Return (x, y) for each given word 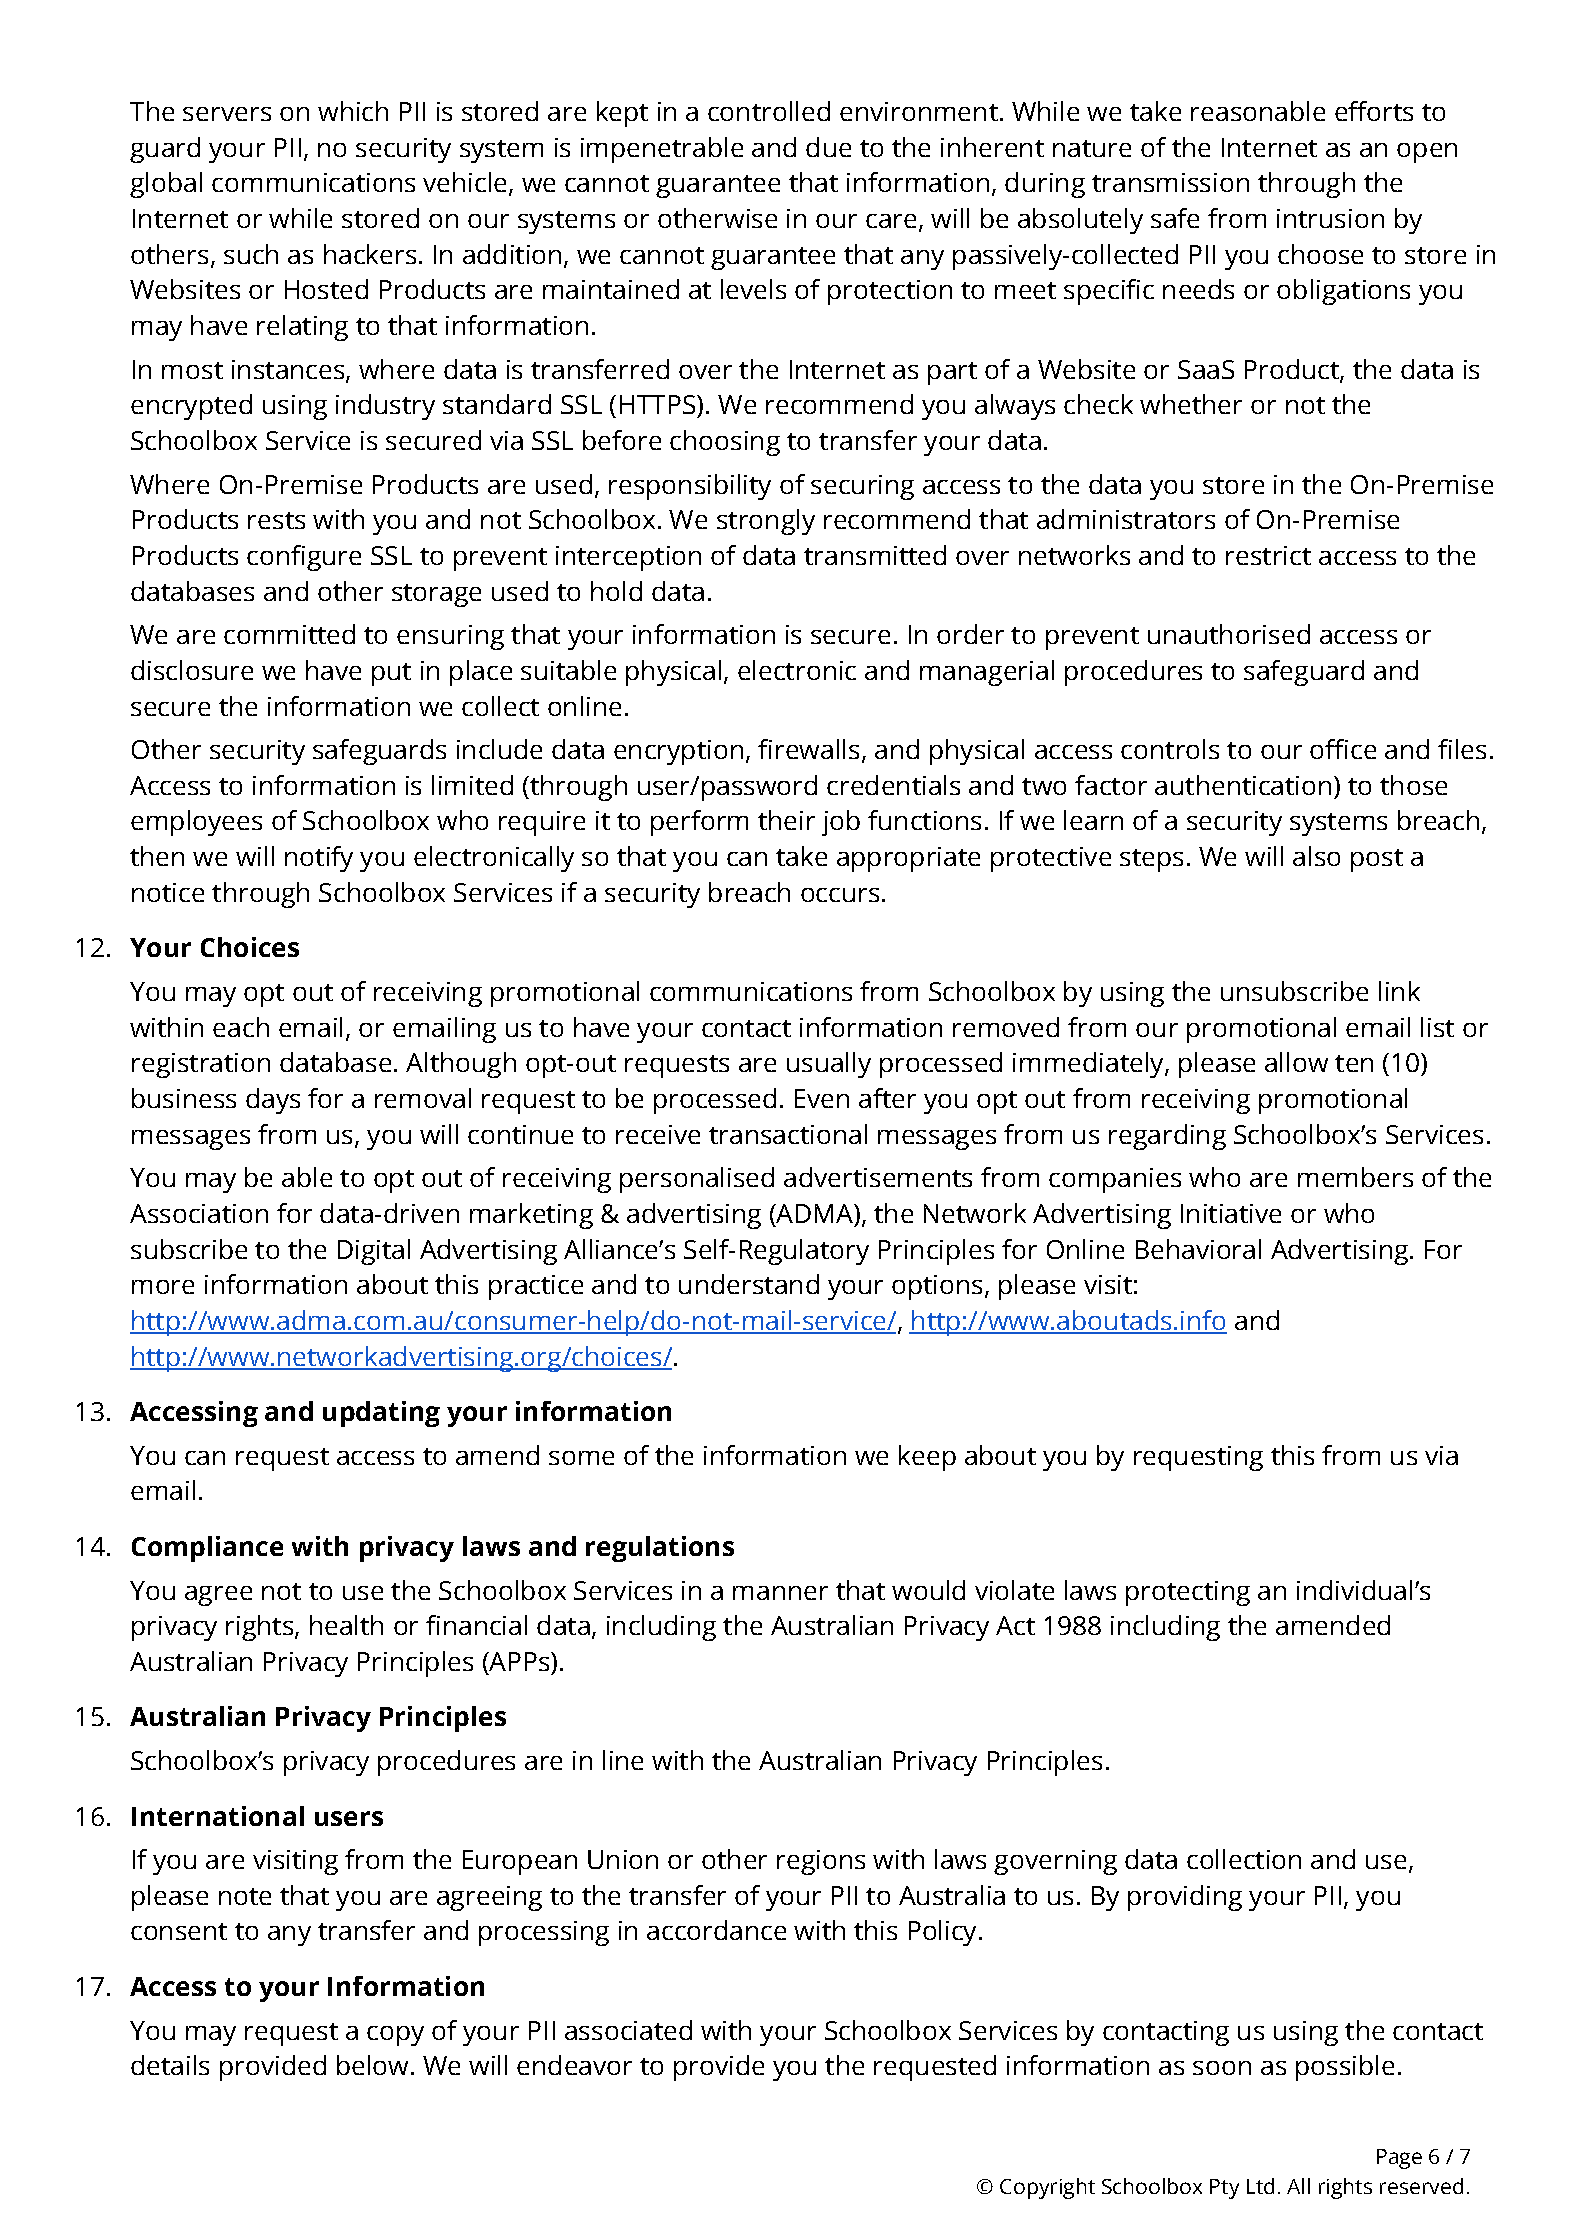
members (1355, 1177)
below (372, 2065)
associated (628, 2030)
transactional (788, 1134)
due (828, 147)
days (273, 1101)
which (353, 111)
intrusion (1330, 218)
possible (1345, 2068)
